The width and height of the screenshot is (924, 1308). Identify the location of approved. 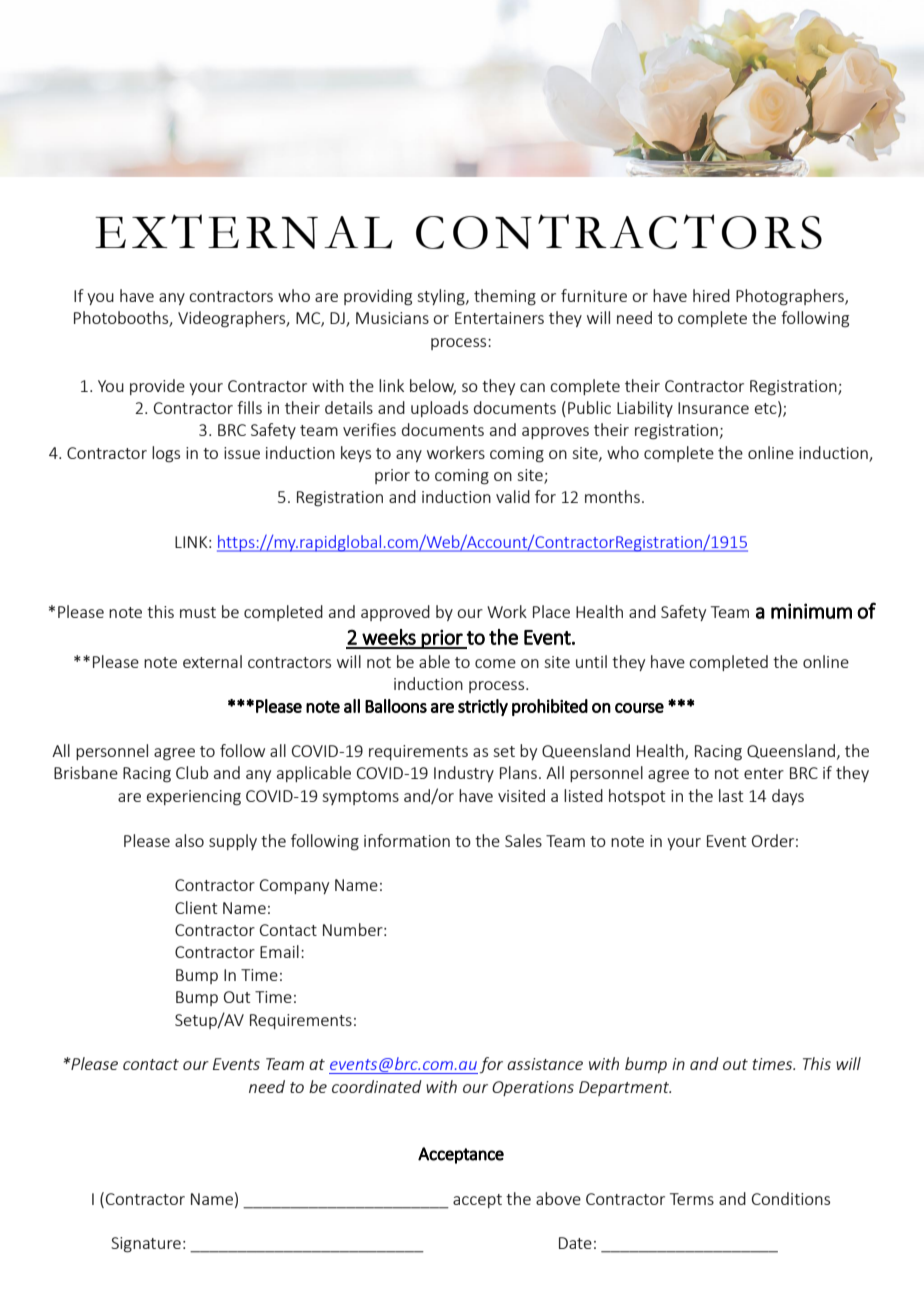
(395, 613).
